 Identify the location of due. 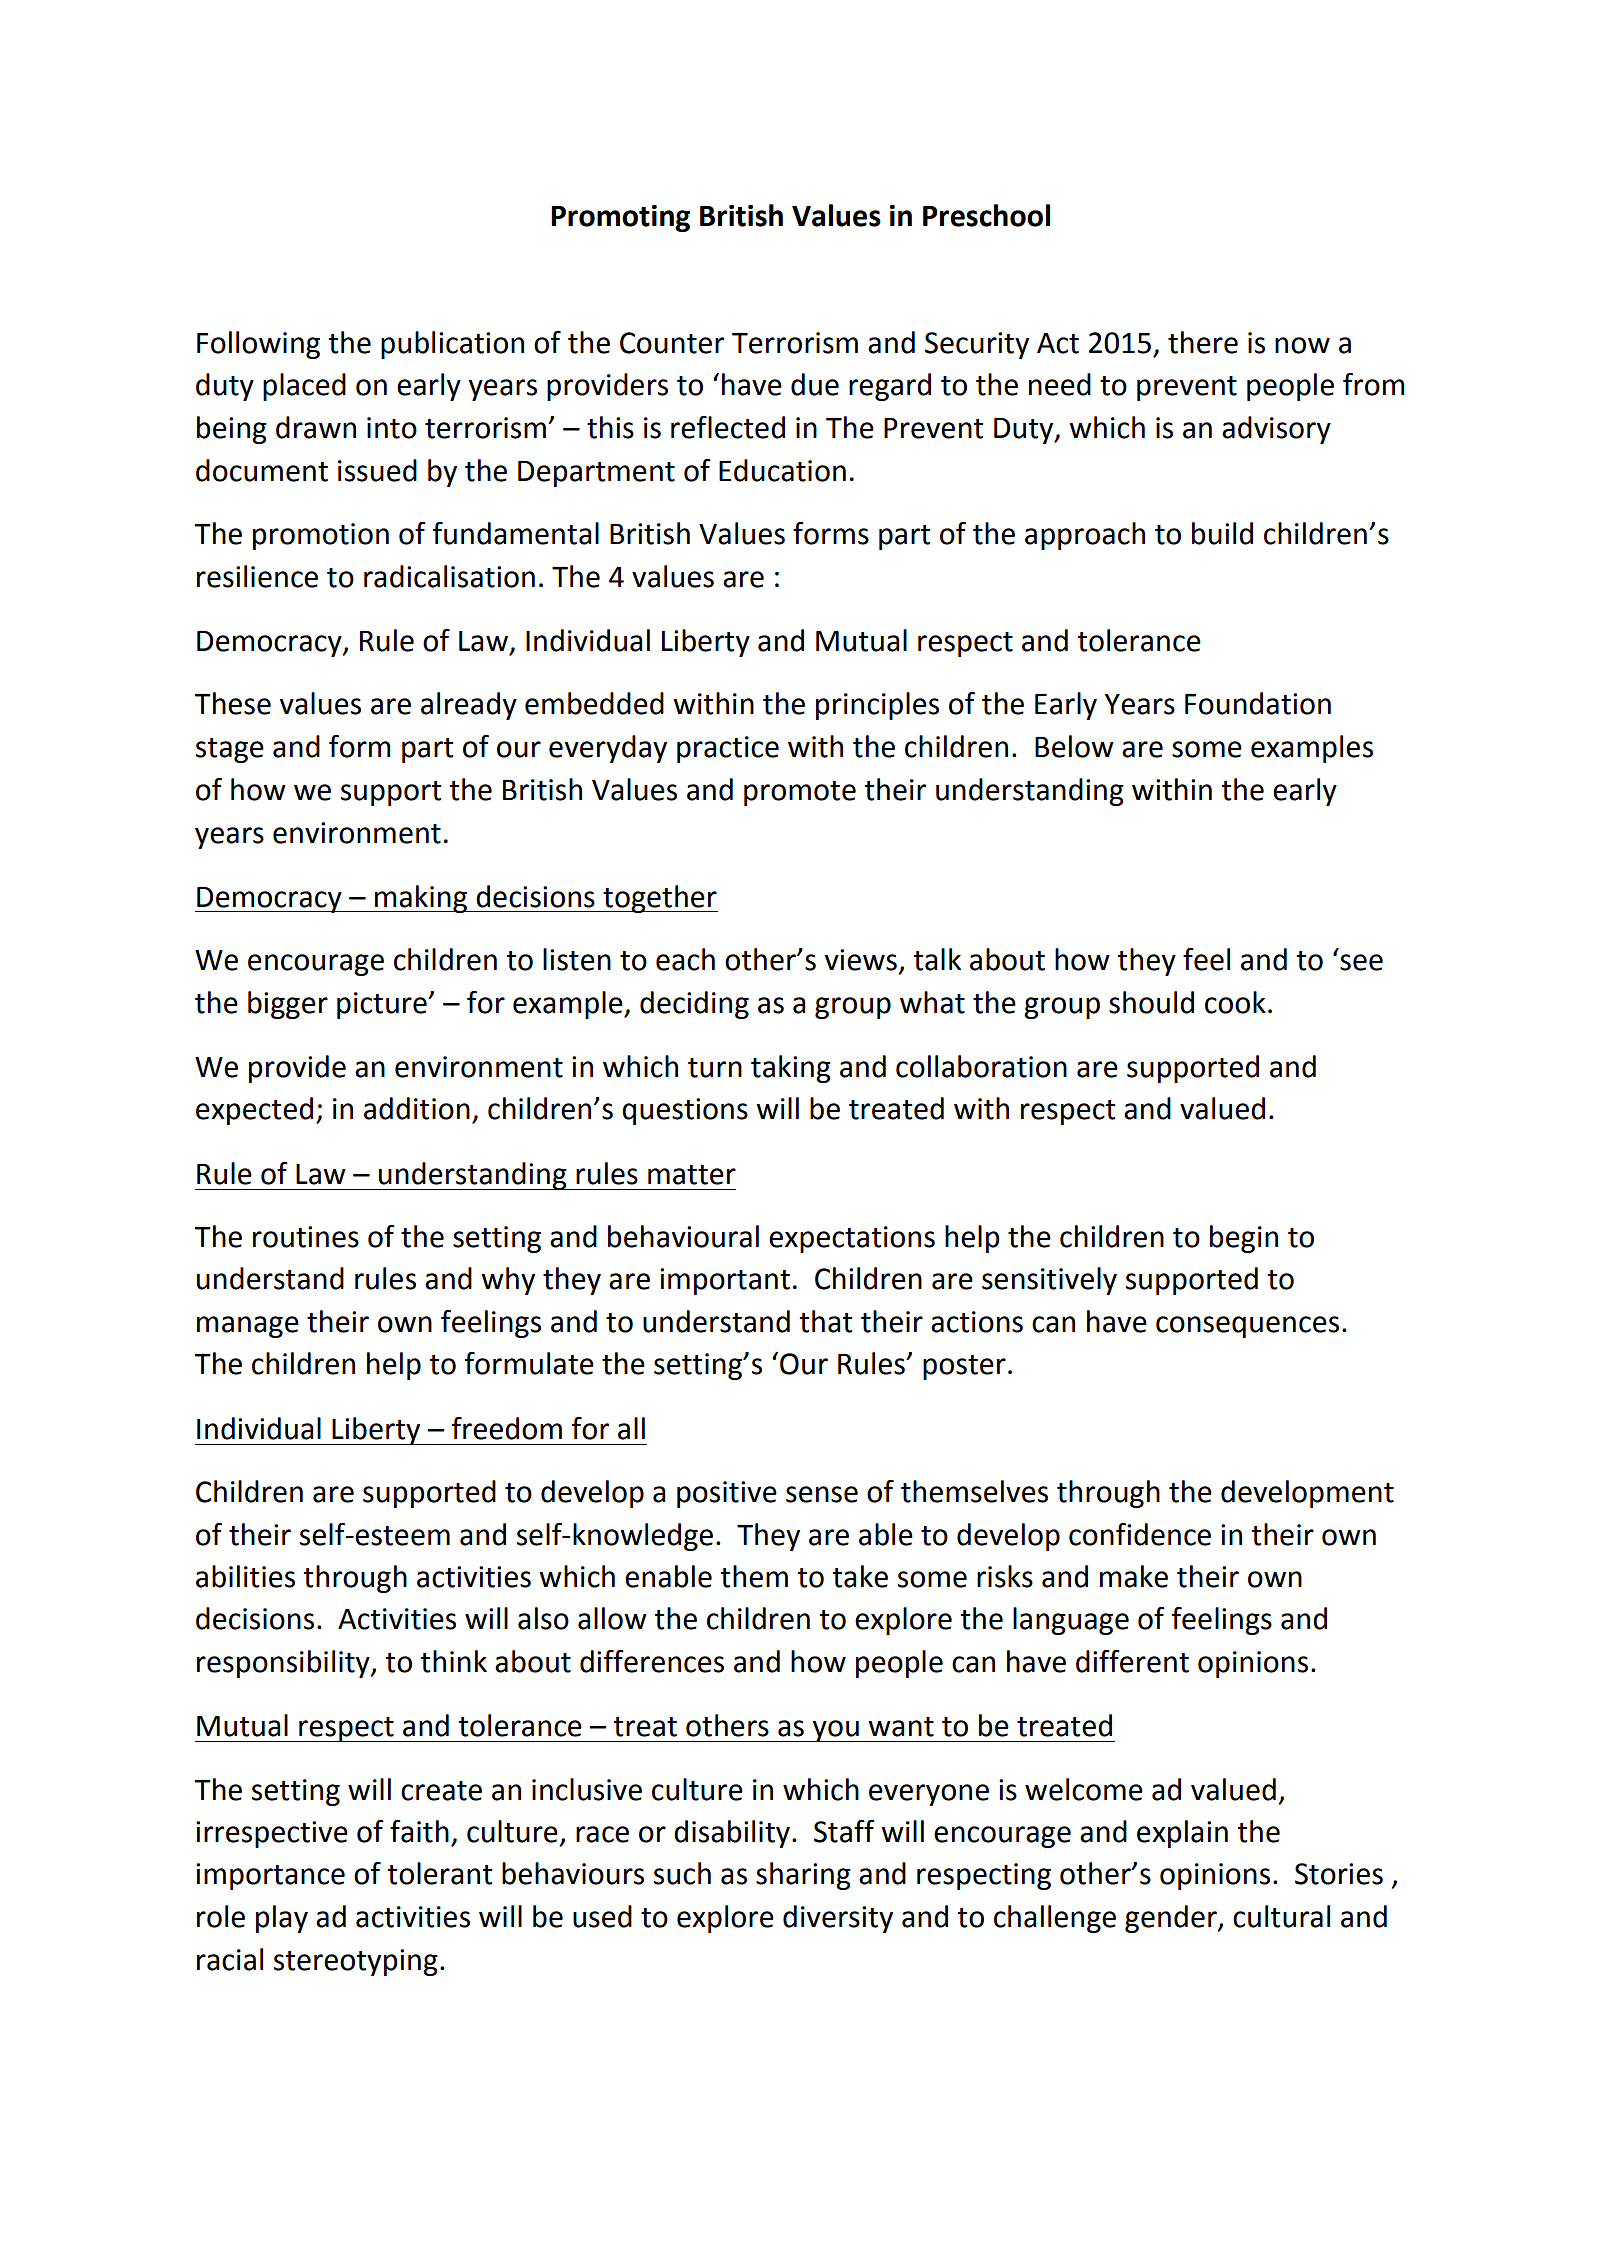
(815, 384).
